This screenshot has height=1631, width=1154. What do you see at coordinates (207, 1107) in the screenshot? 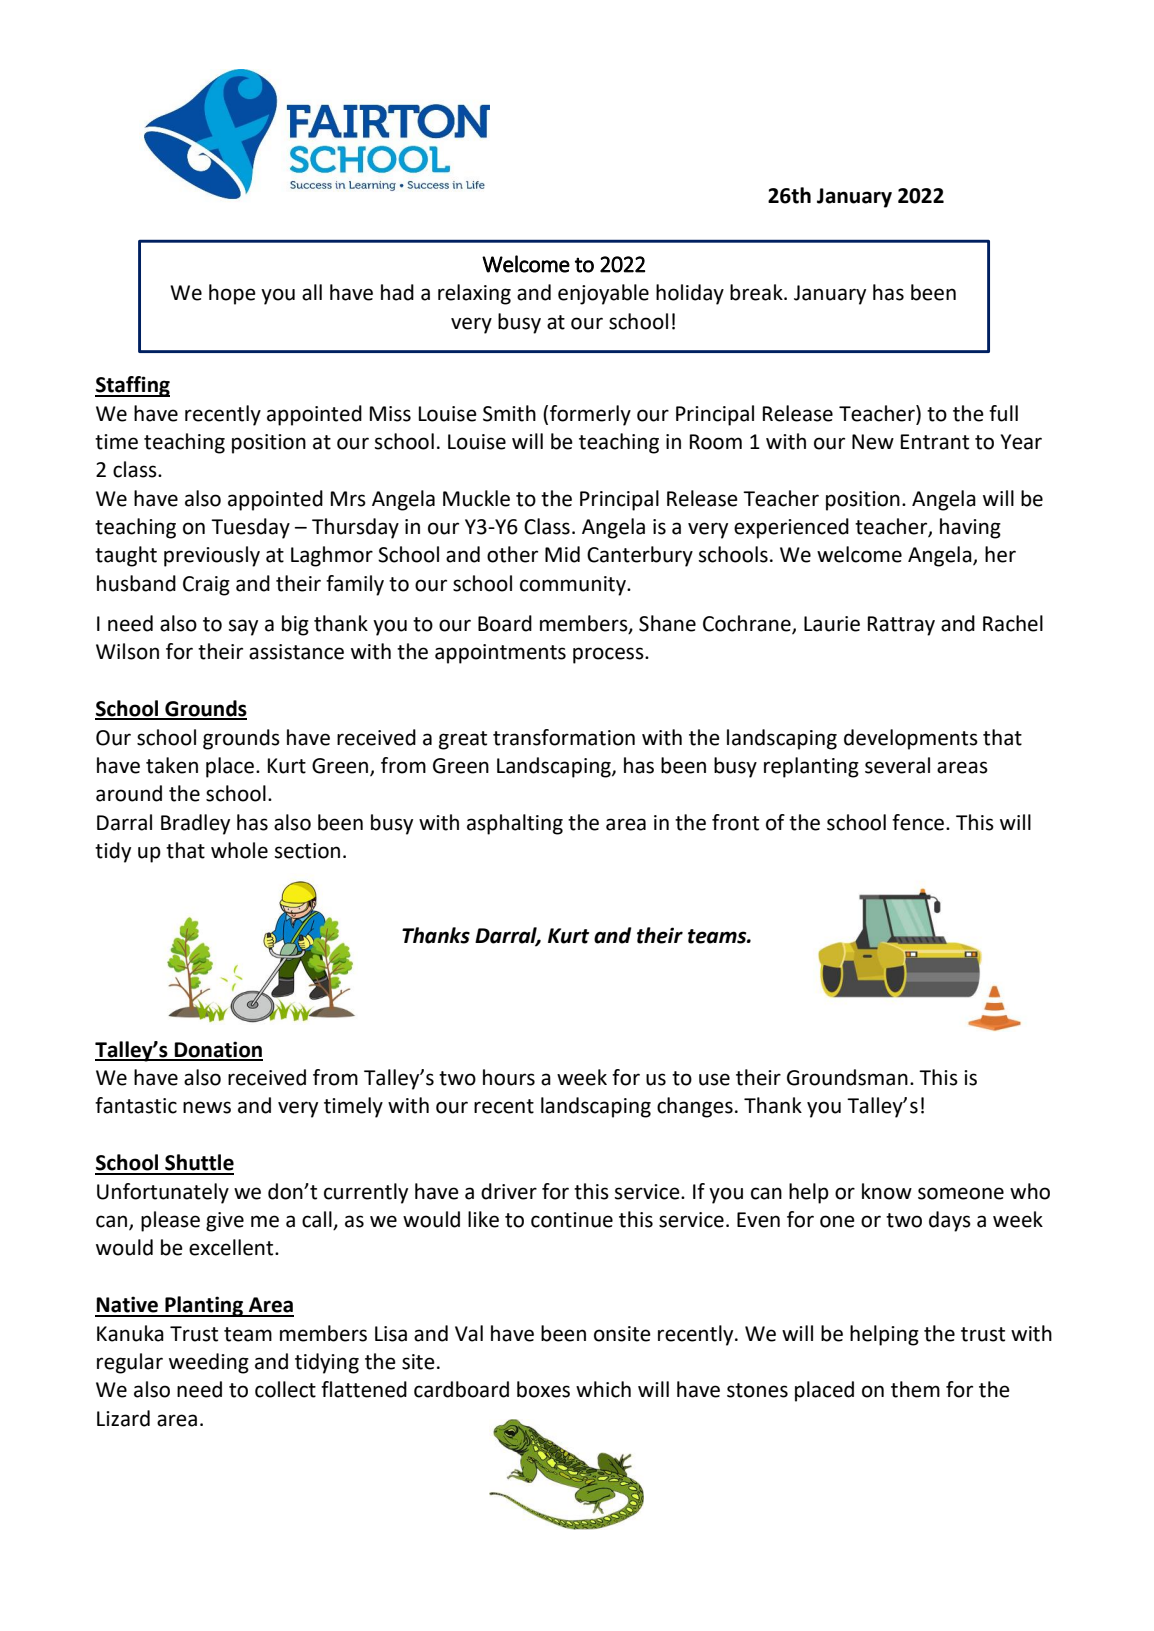
I see `news` at bounding box center [207, 1107].
